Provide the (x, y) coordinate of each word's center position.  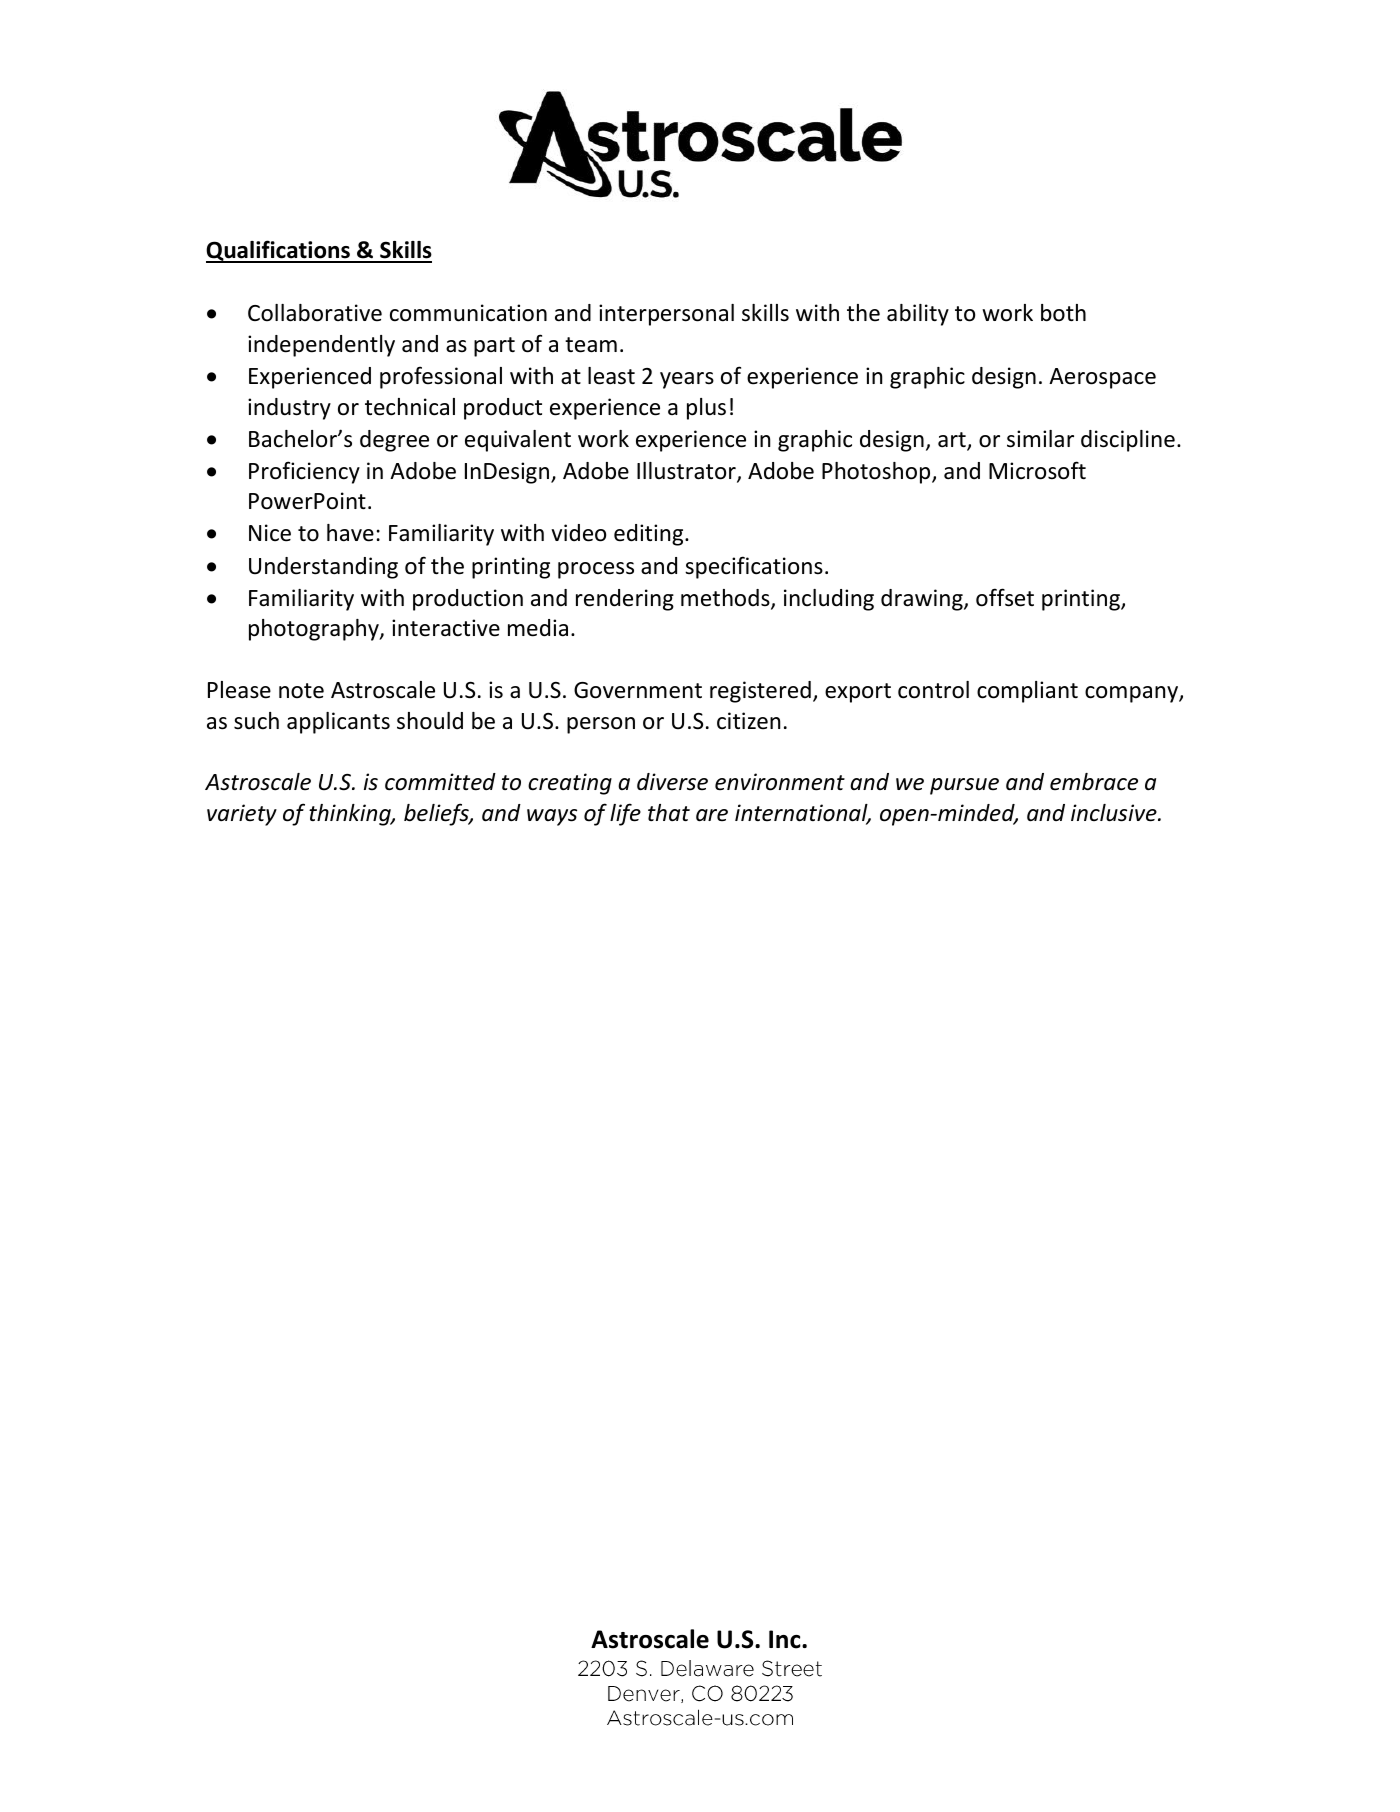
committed (440, 782)
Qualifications (279, 251)
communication (468, 313)
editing (650, 535)
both (1063, 313)
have (350, 533)
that (669, 812)
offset (1005, 597)
